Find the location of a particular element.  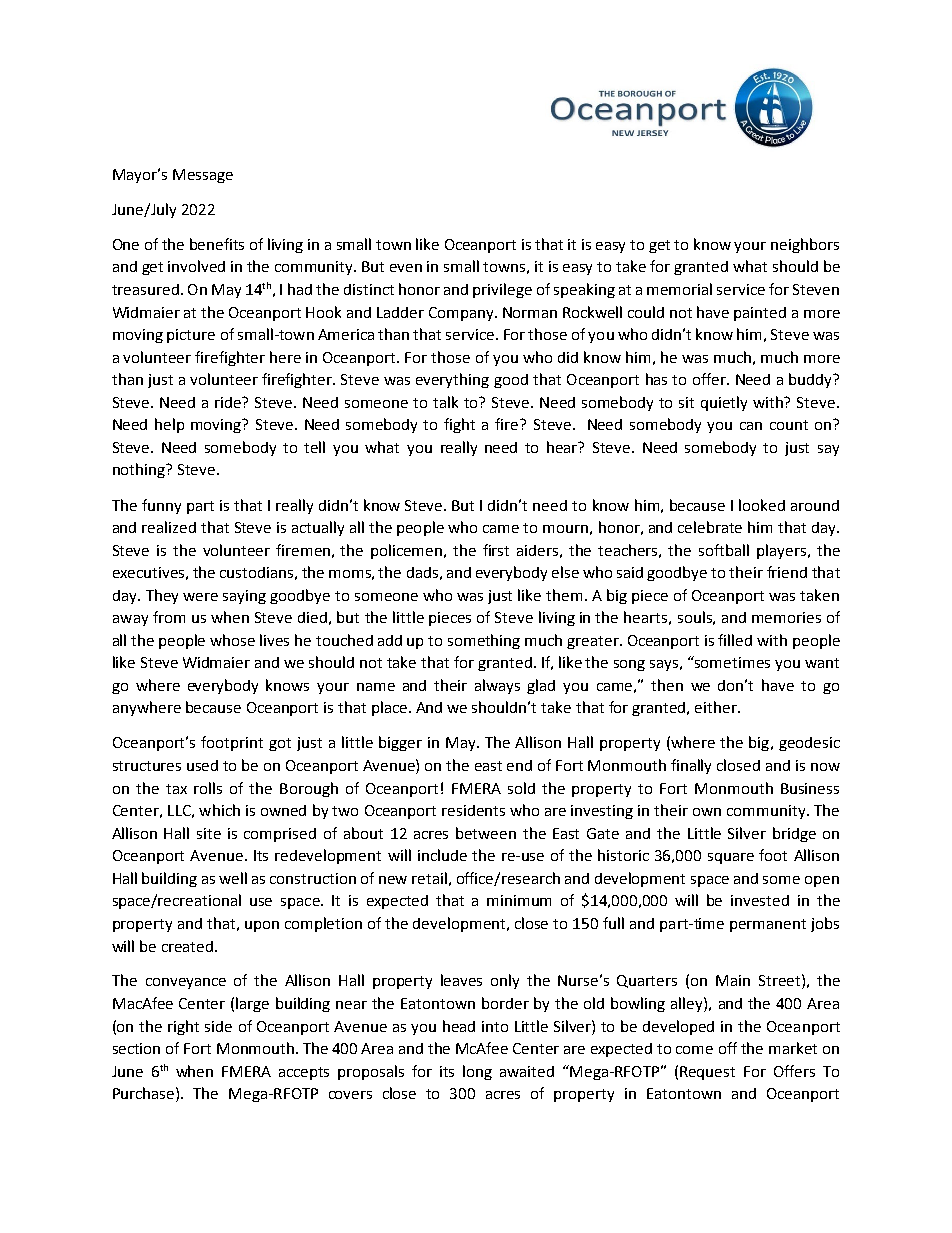

privilege is located at coordinates (502, 290).
